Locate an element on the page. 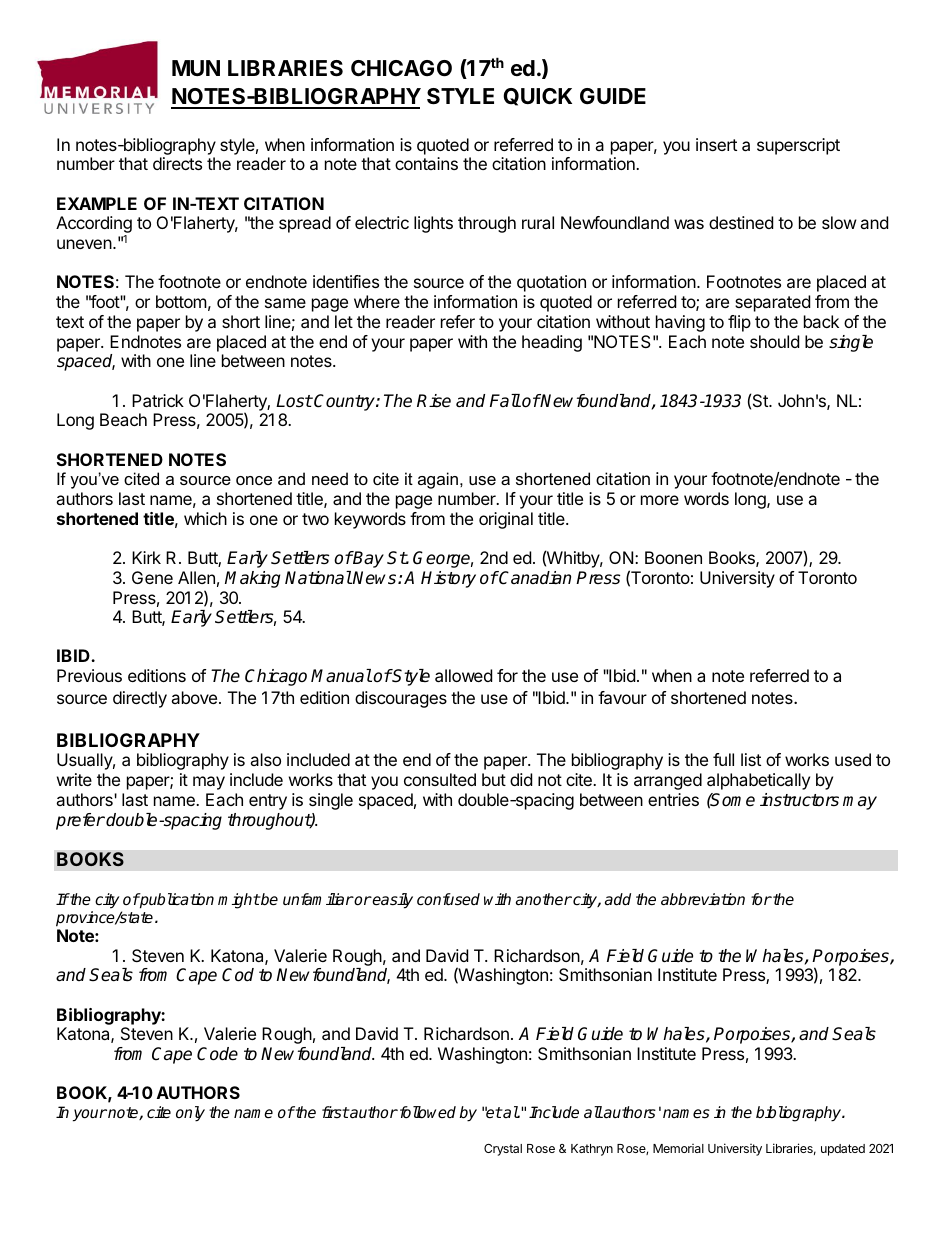 The height and width of the document is (1233, 952). write is located at coordinates (74, 779).
